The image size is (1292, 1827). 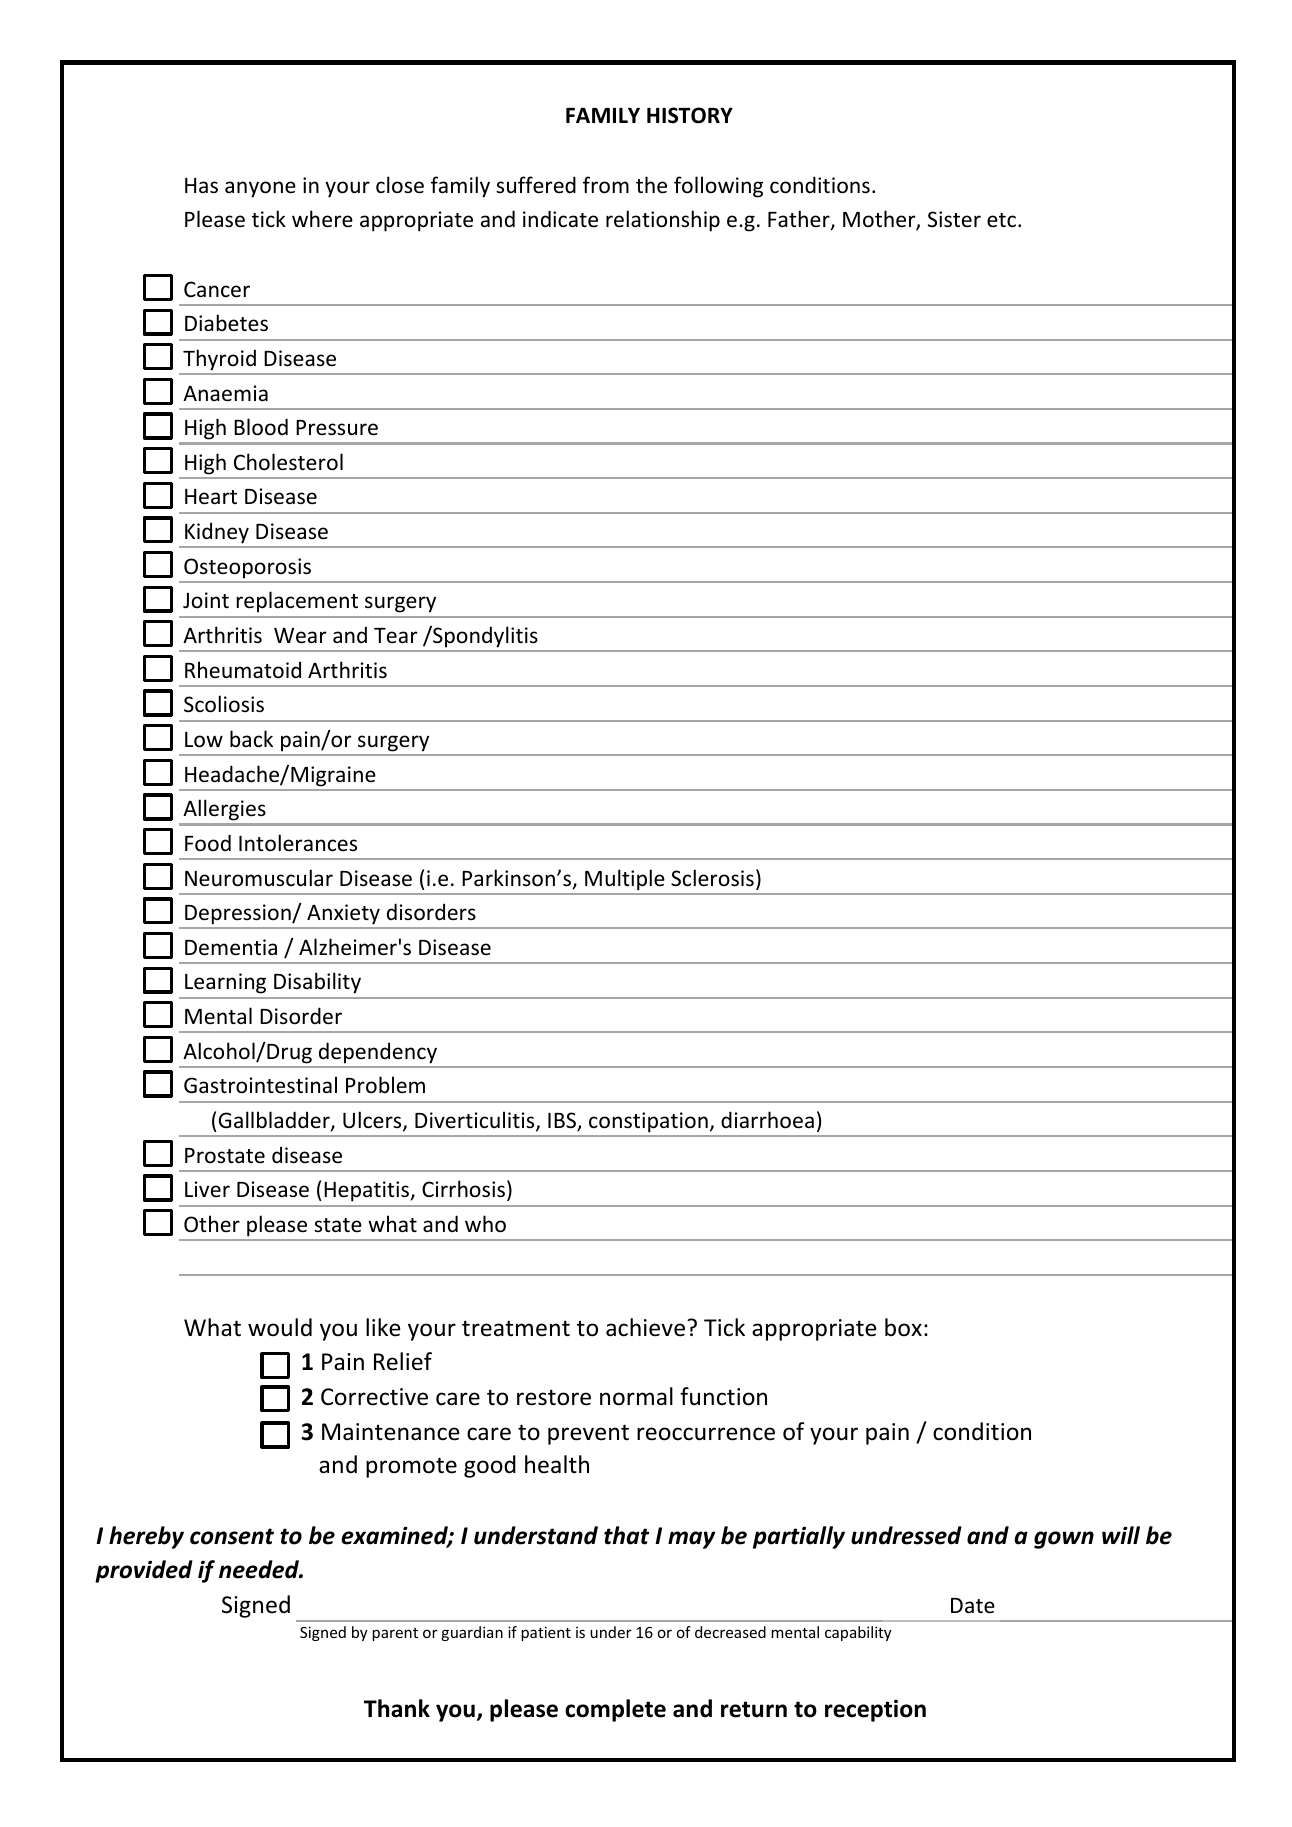 What do you see at coordinates (712, 878) in the screenshot?
I see `Sclerosis` at bounding box center [712, 878].
